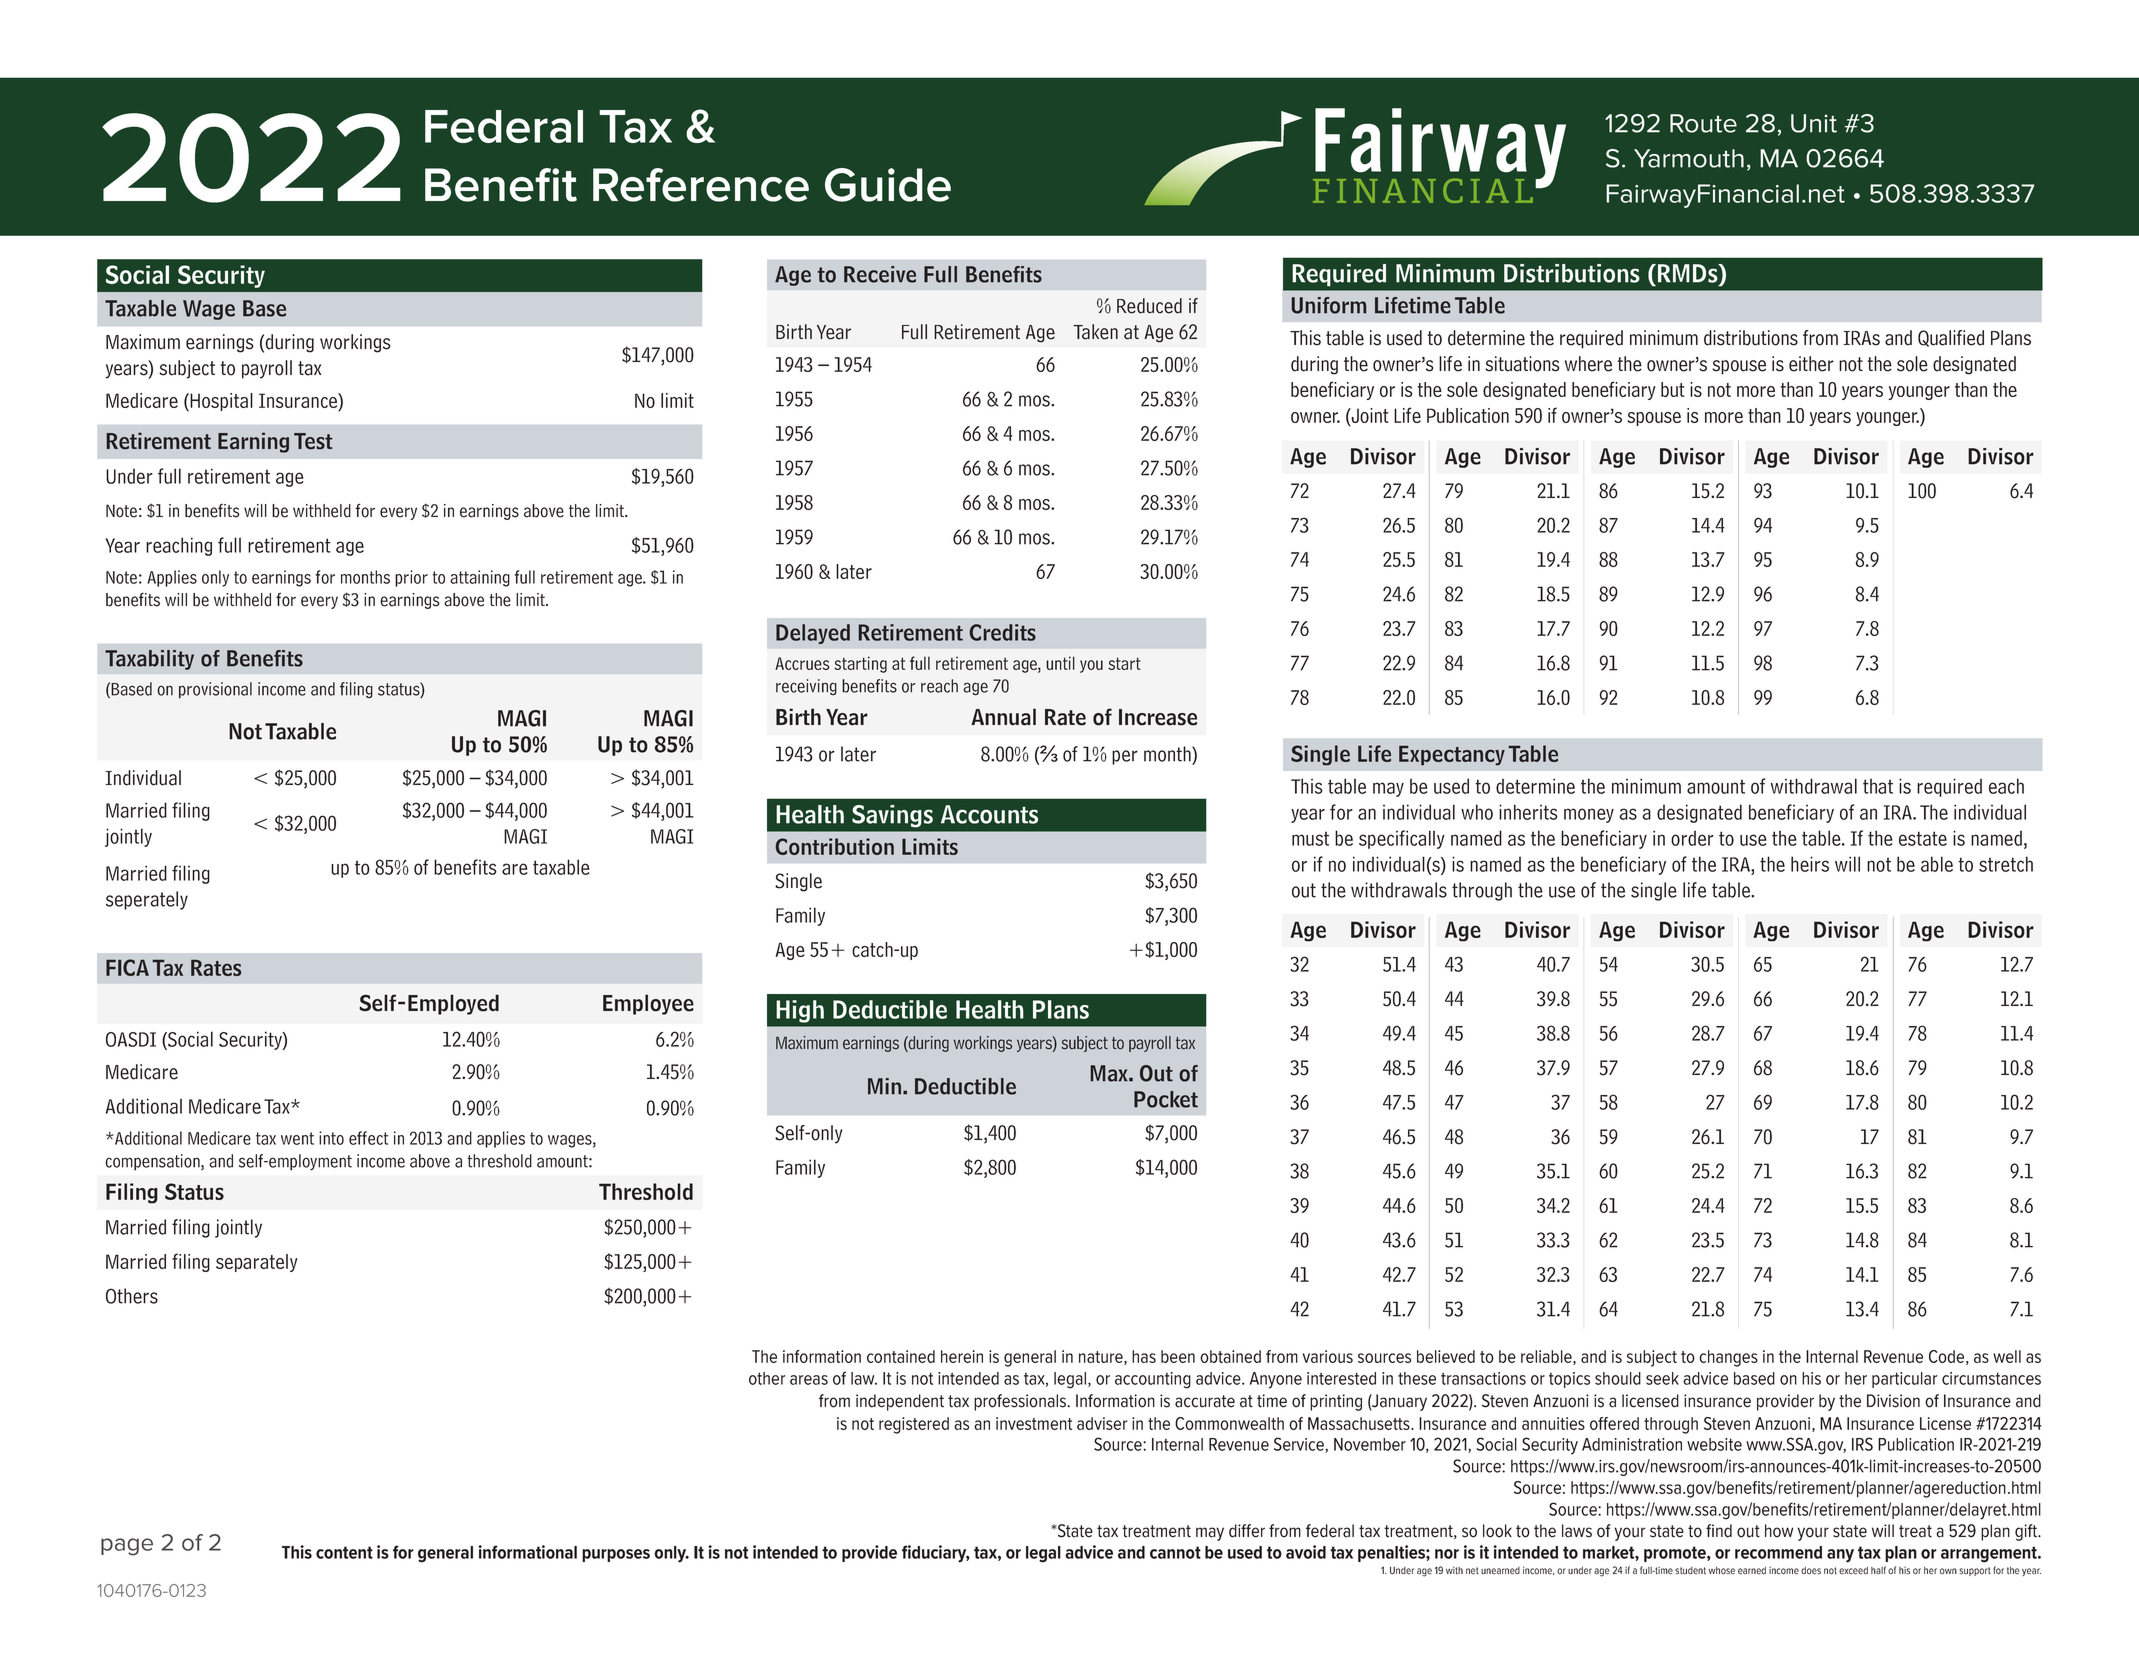 This image has width=2139, height=1653. What do you see at coordinates (1779, 1531) in the image?
I see `how` at bounding box center [1779, 1531].
